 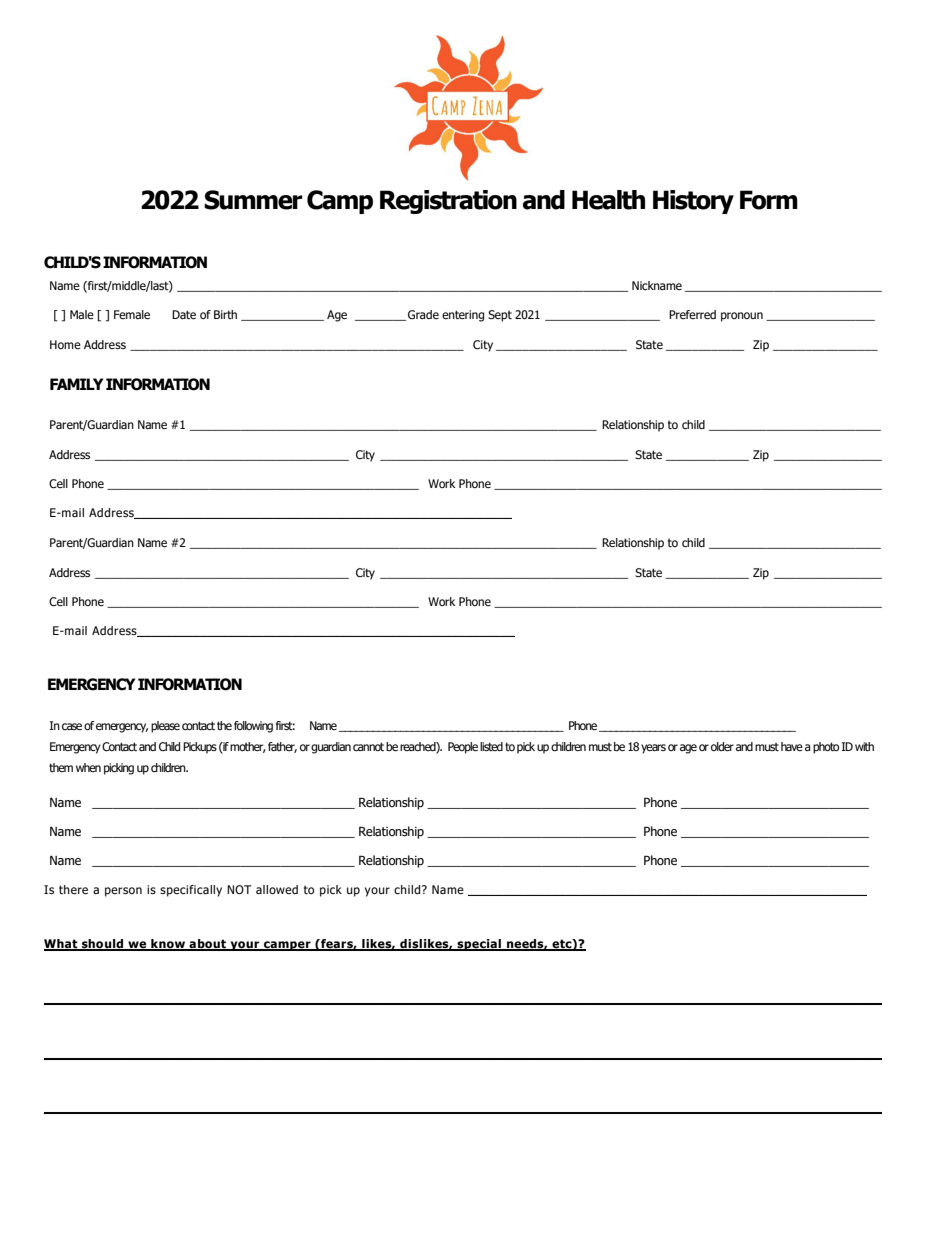 I want to click on History, so click(x=693, y=202).
